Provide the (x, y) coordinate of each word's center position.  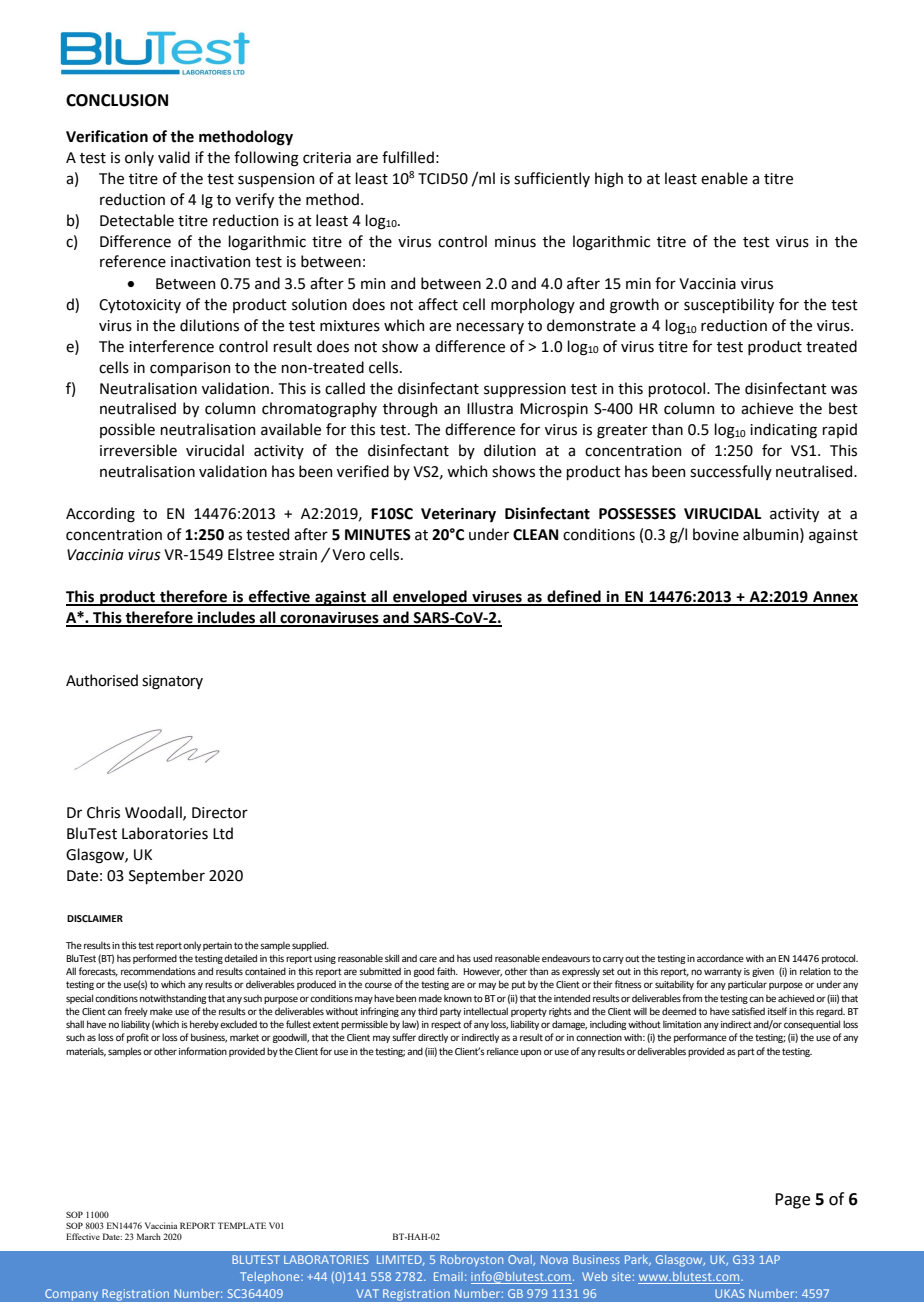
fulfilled (408, 157)
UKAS (730, 1293)
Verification (107, 136)
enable (724, 178)
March (149, 1236)
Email (448, 1276)
